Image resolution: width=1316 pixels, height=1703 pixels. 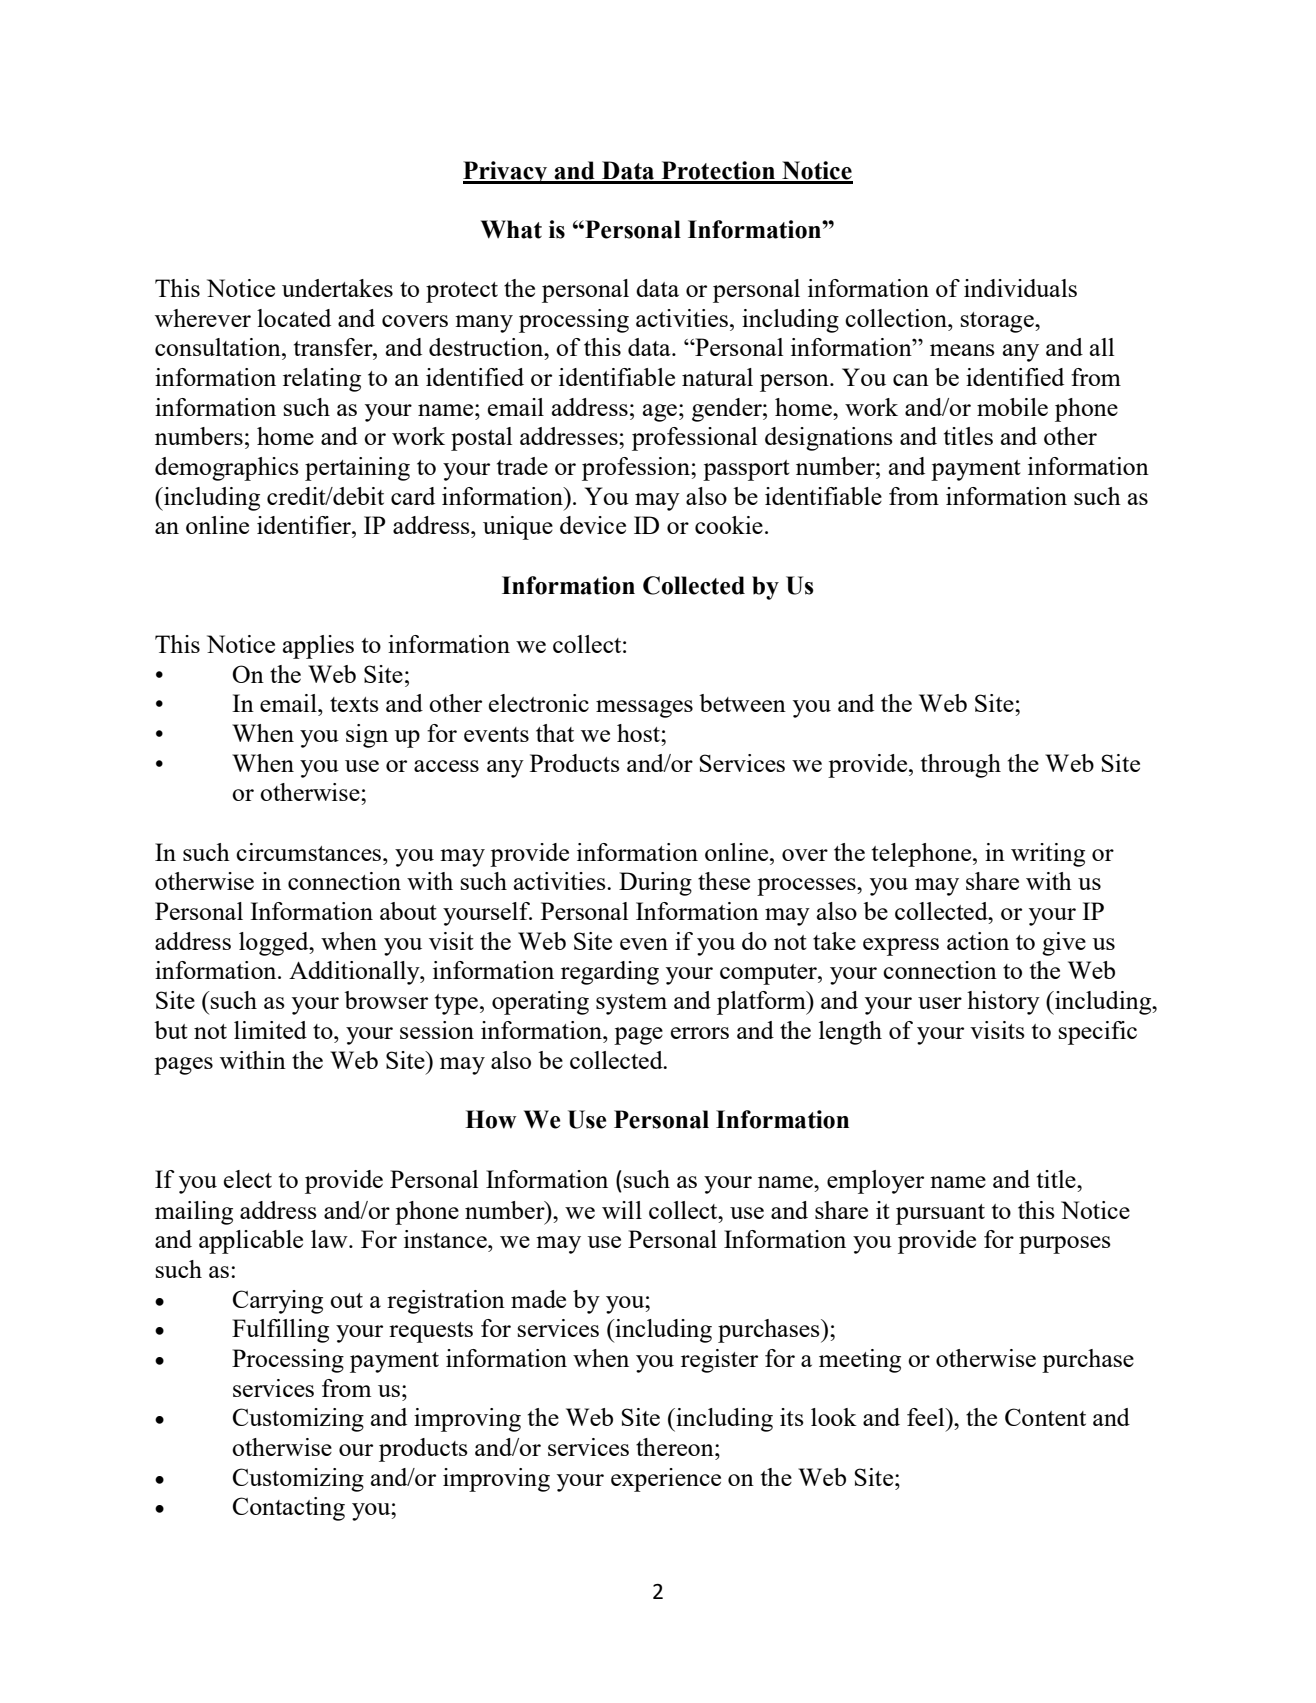 I want to click on device, so click(x=593, y=525).
